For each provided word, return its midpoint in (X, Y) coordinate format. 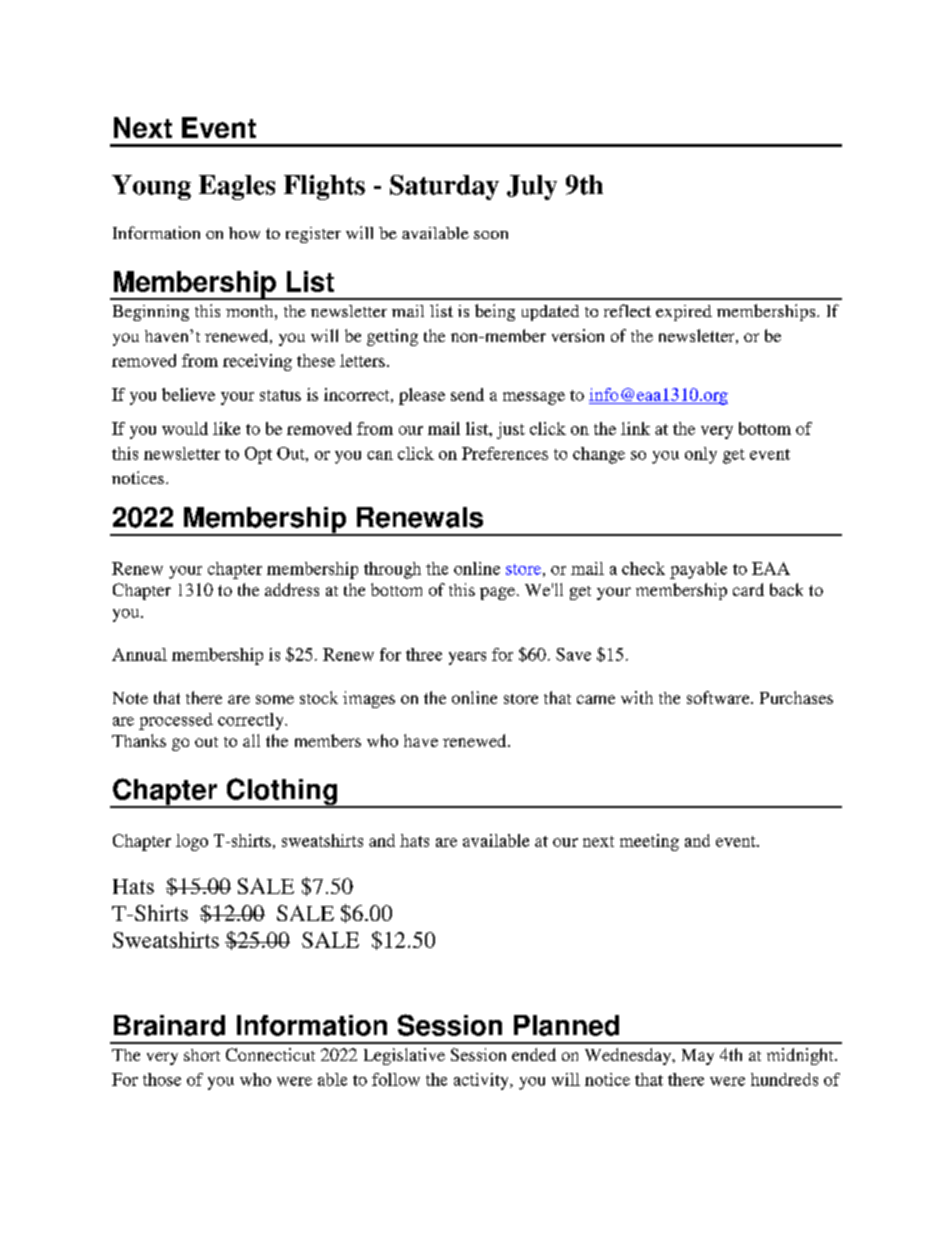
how (244, 233)
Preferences (505, 453)
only (701, 455)
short (202, 1055)
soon (491, 235)
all (251, 740)
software (719, 697)
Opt (258, 455)
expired (684, 313)
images (369, 699)
